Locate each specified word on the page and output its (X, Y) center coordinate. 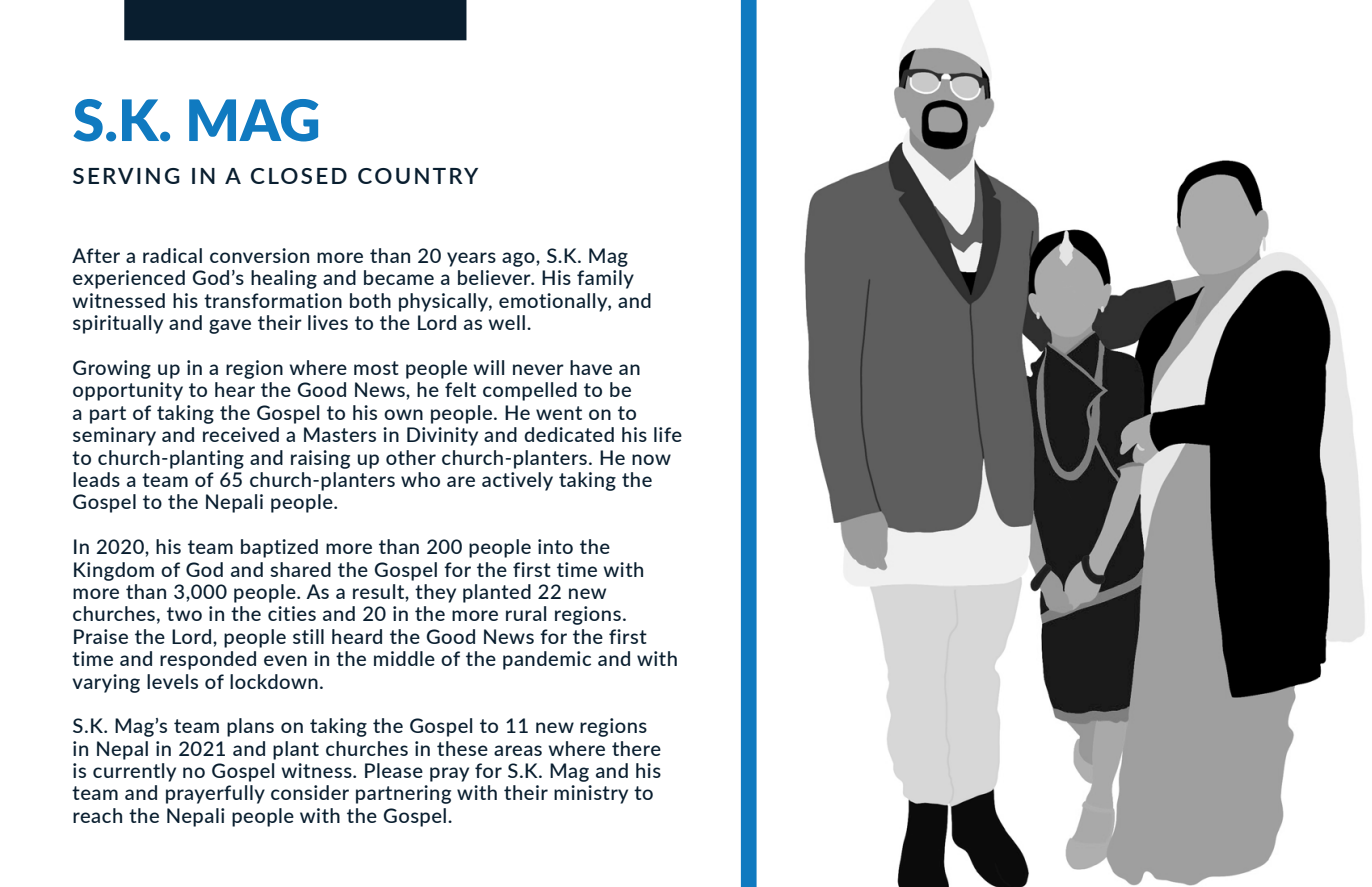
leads (96, 479)
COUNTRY (418, 176)
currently (134, 772)
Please (394, 770)
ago (519, 259)
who (420, 479)
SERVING (126, 176)
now (651, 459)
